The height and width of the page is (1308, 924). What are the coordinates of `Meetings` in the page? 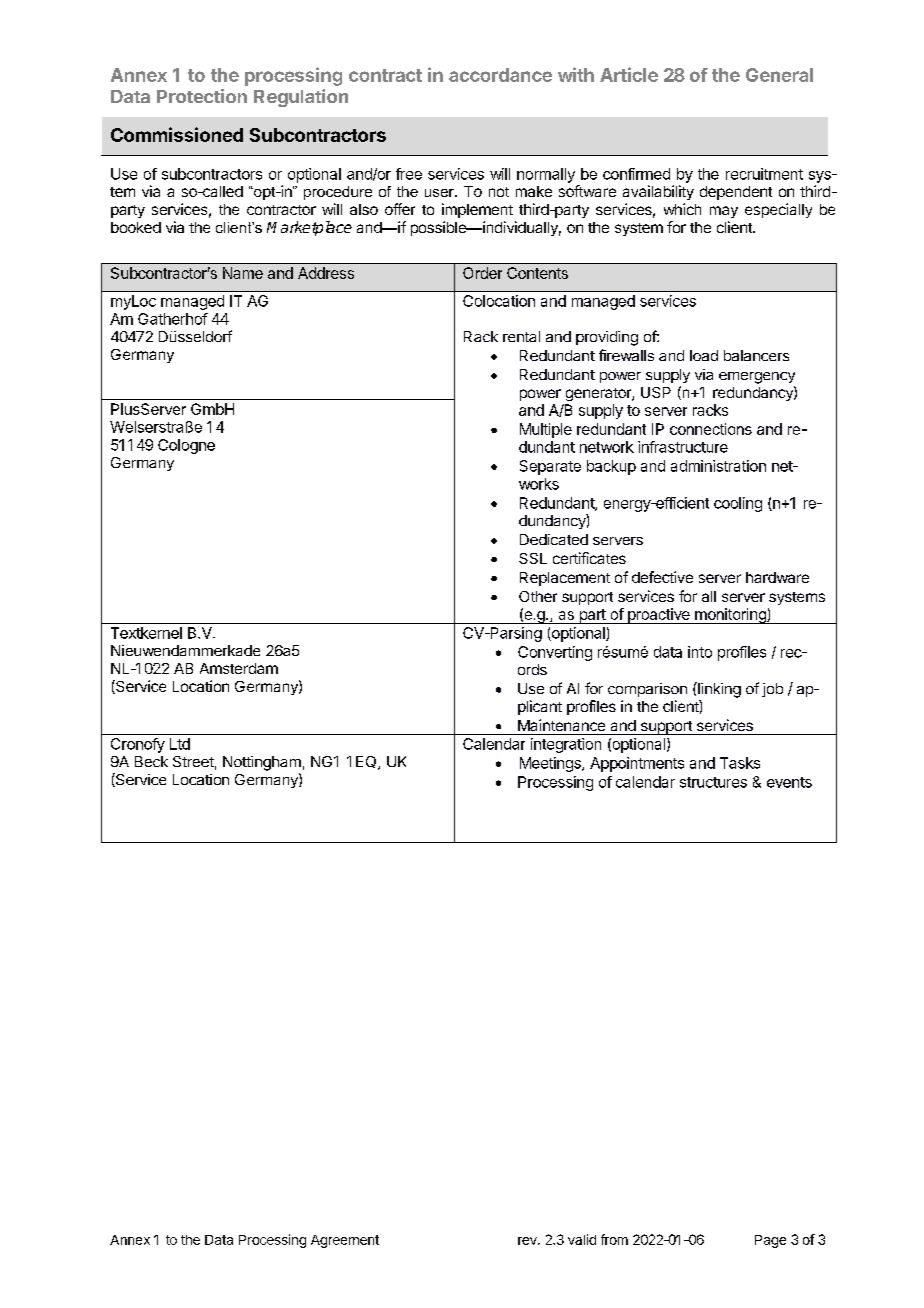 It's located at (551, 764).
